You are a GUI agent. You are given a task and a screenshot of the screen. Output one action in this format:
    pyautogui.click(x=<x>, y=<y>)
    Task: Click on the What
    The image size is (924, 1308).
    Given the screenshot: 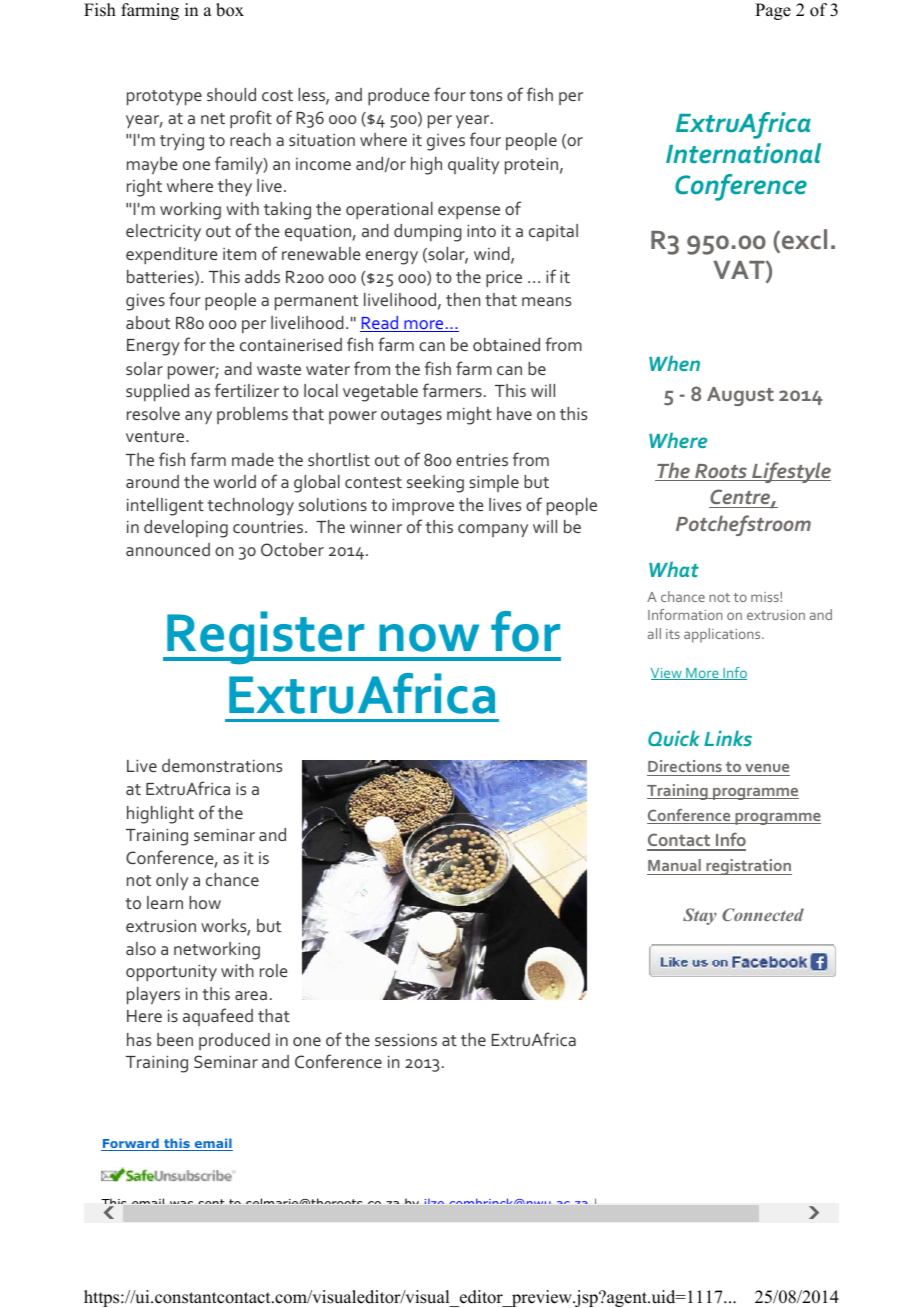 What is the action you would take?
    pyautogui.click(x=674, y=569)
